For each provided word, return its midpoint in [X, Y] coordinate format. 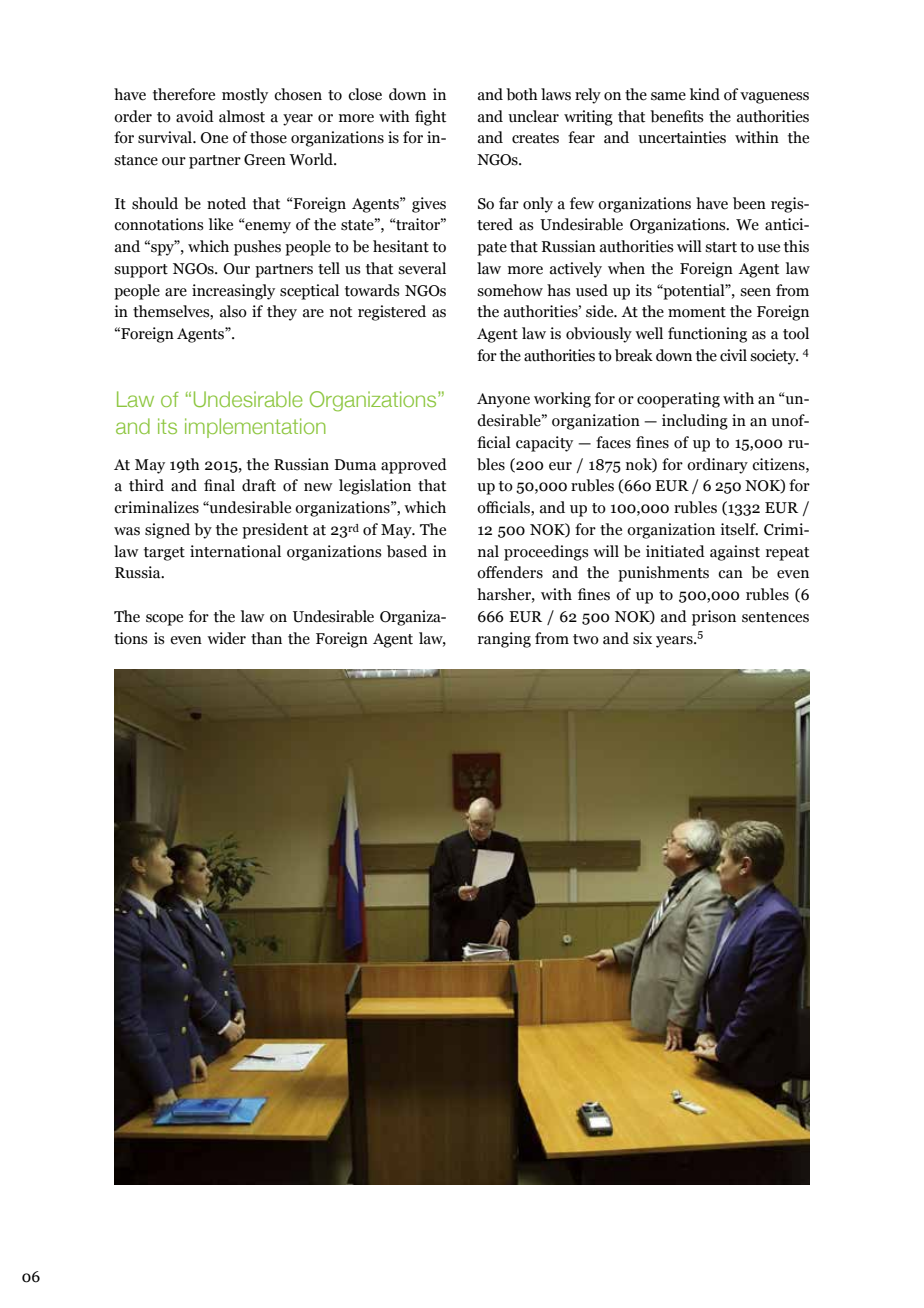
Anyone [503, 400]
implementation [255, 428]
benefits [677, 116]
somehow [510, 290]
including [695, 422]
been [749, 203]
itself [739, 529]
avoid [195, 116]
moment [697, 312]
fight [430, 118]
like [221, 224]
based [407, 551]
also [233, 311]
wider [226, 638]
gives [429, 205]
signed [167, 531]
